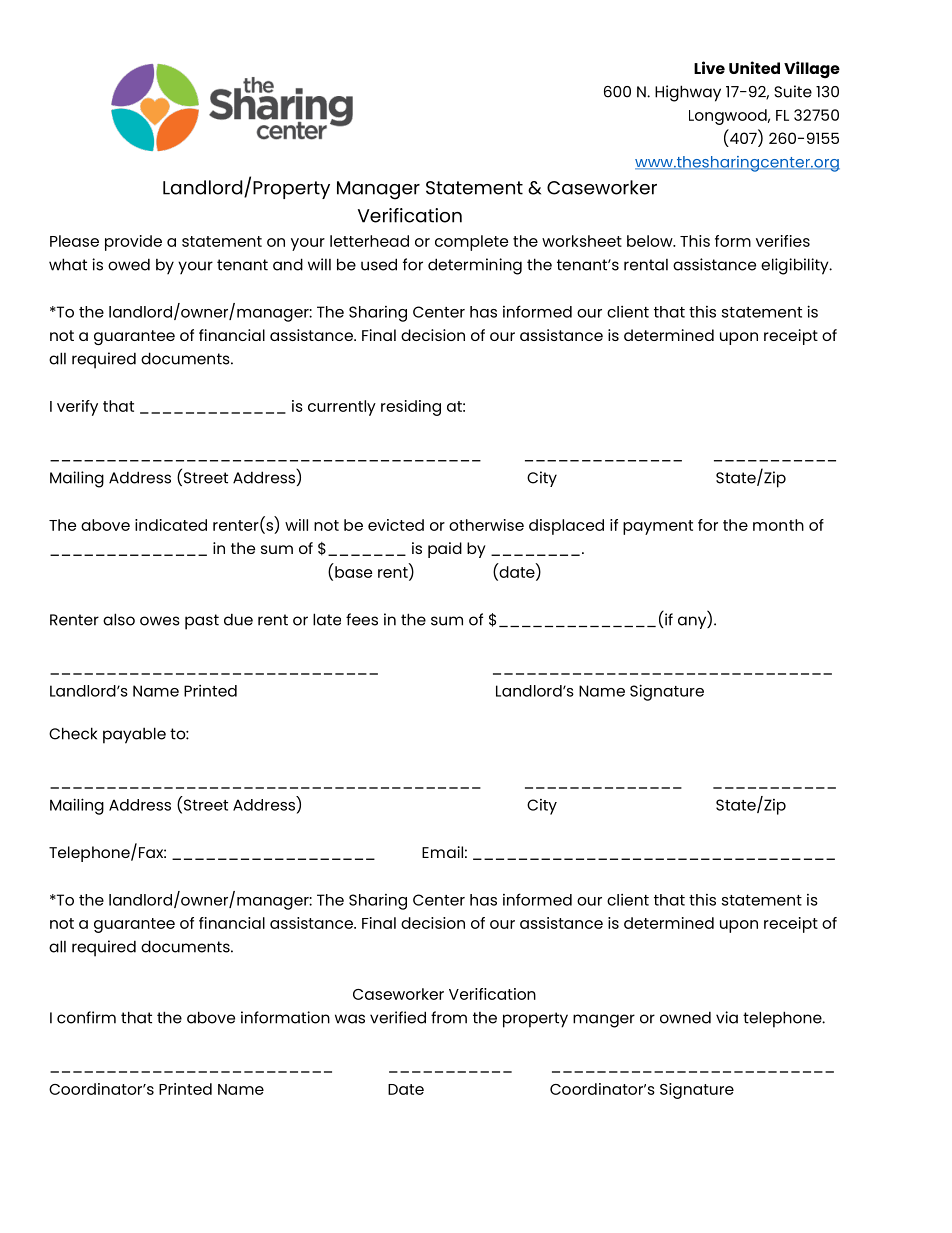 The image size is (952, 1233). I want to click on owed, so click(129, 264).
